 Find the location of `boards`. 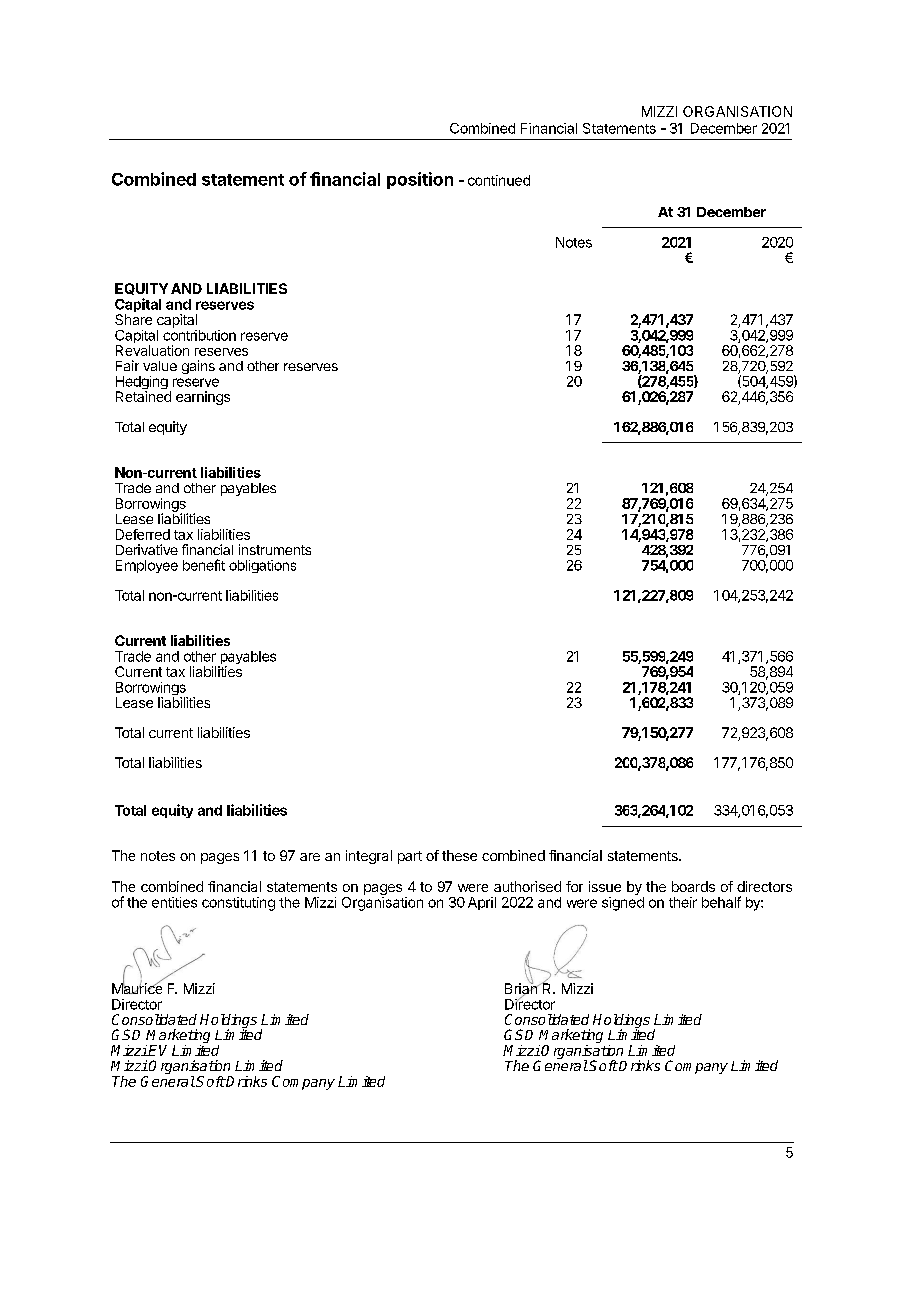

boards is located at coordinates (693, 886).
